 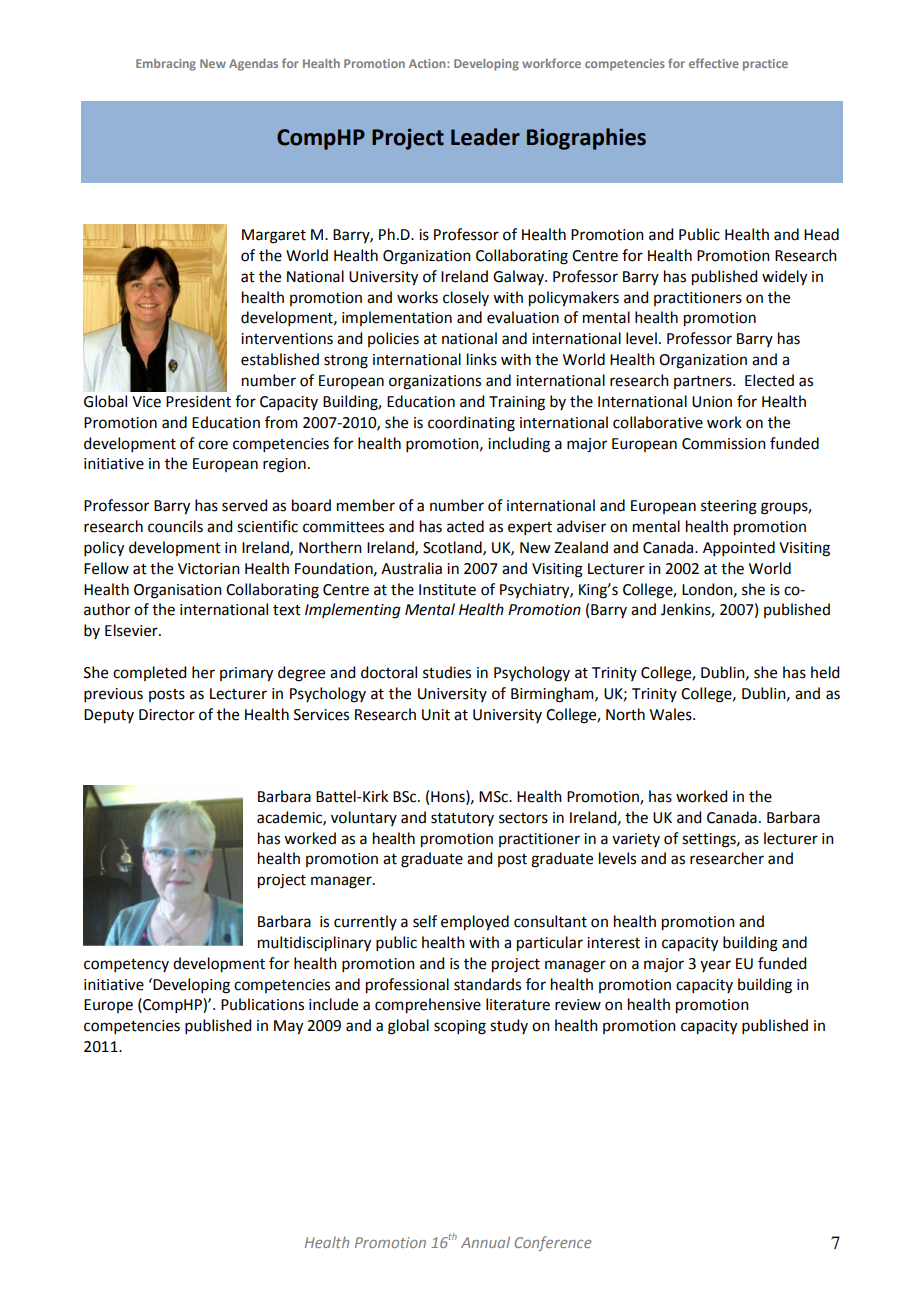 I want to click on Annual, so click(x=485, y=1242).
